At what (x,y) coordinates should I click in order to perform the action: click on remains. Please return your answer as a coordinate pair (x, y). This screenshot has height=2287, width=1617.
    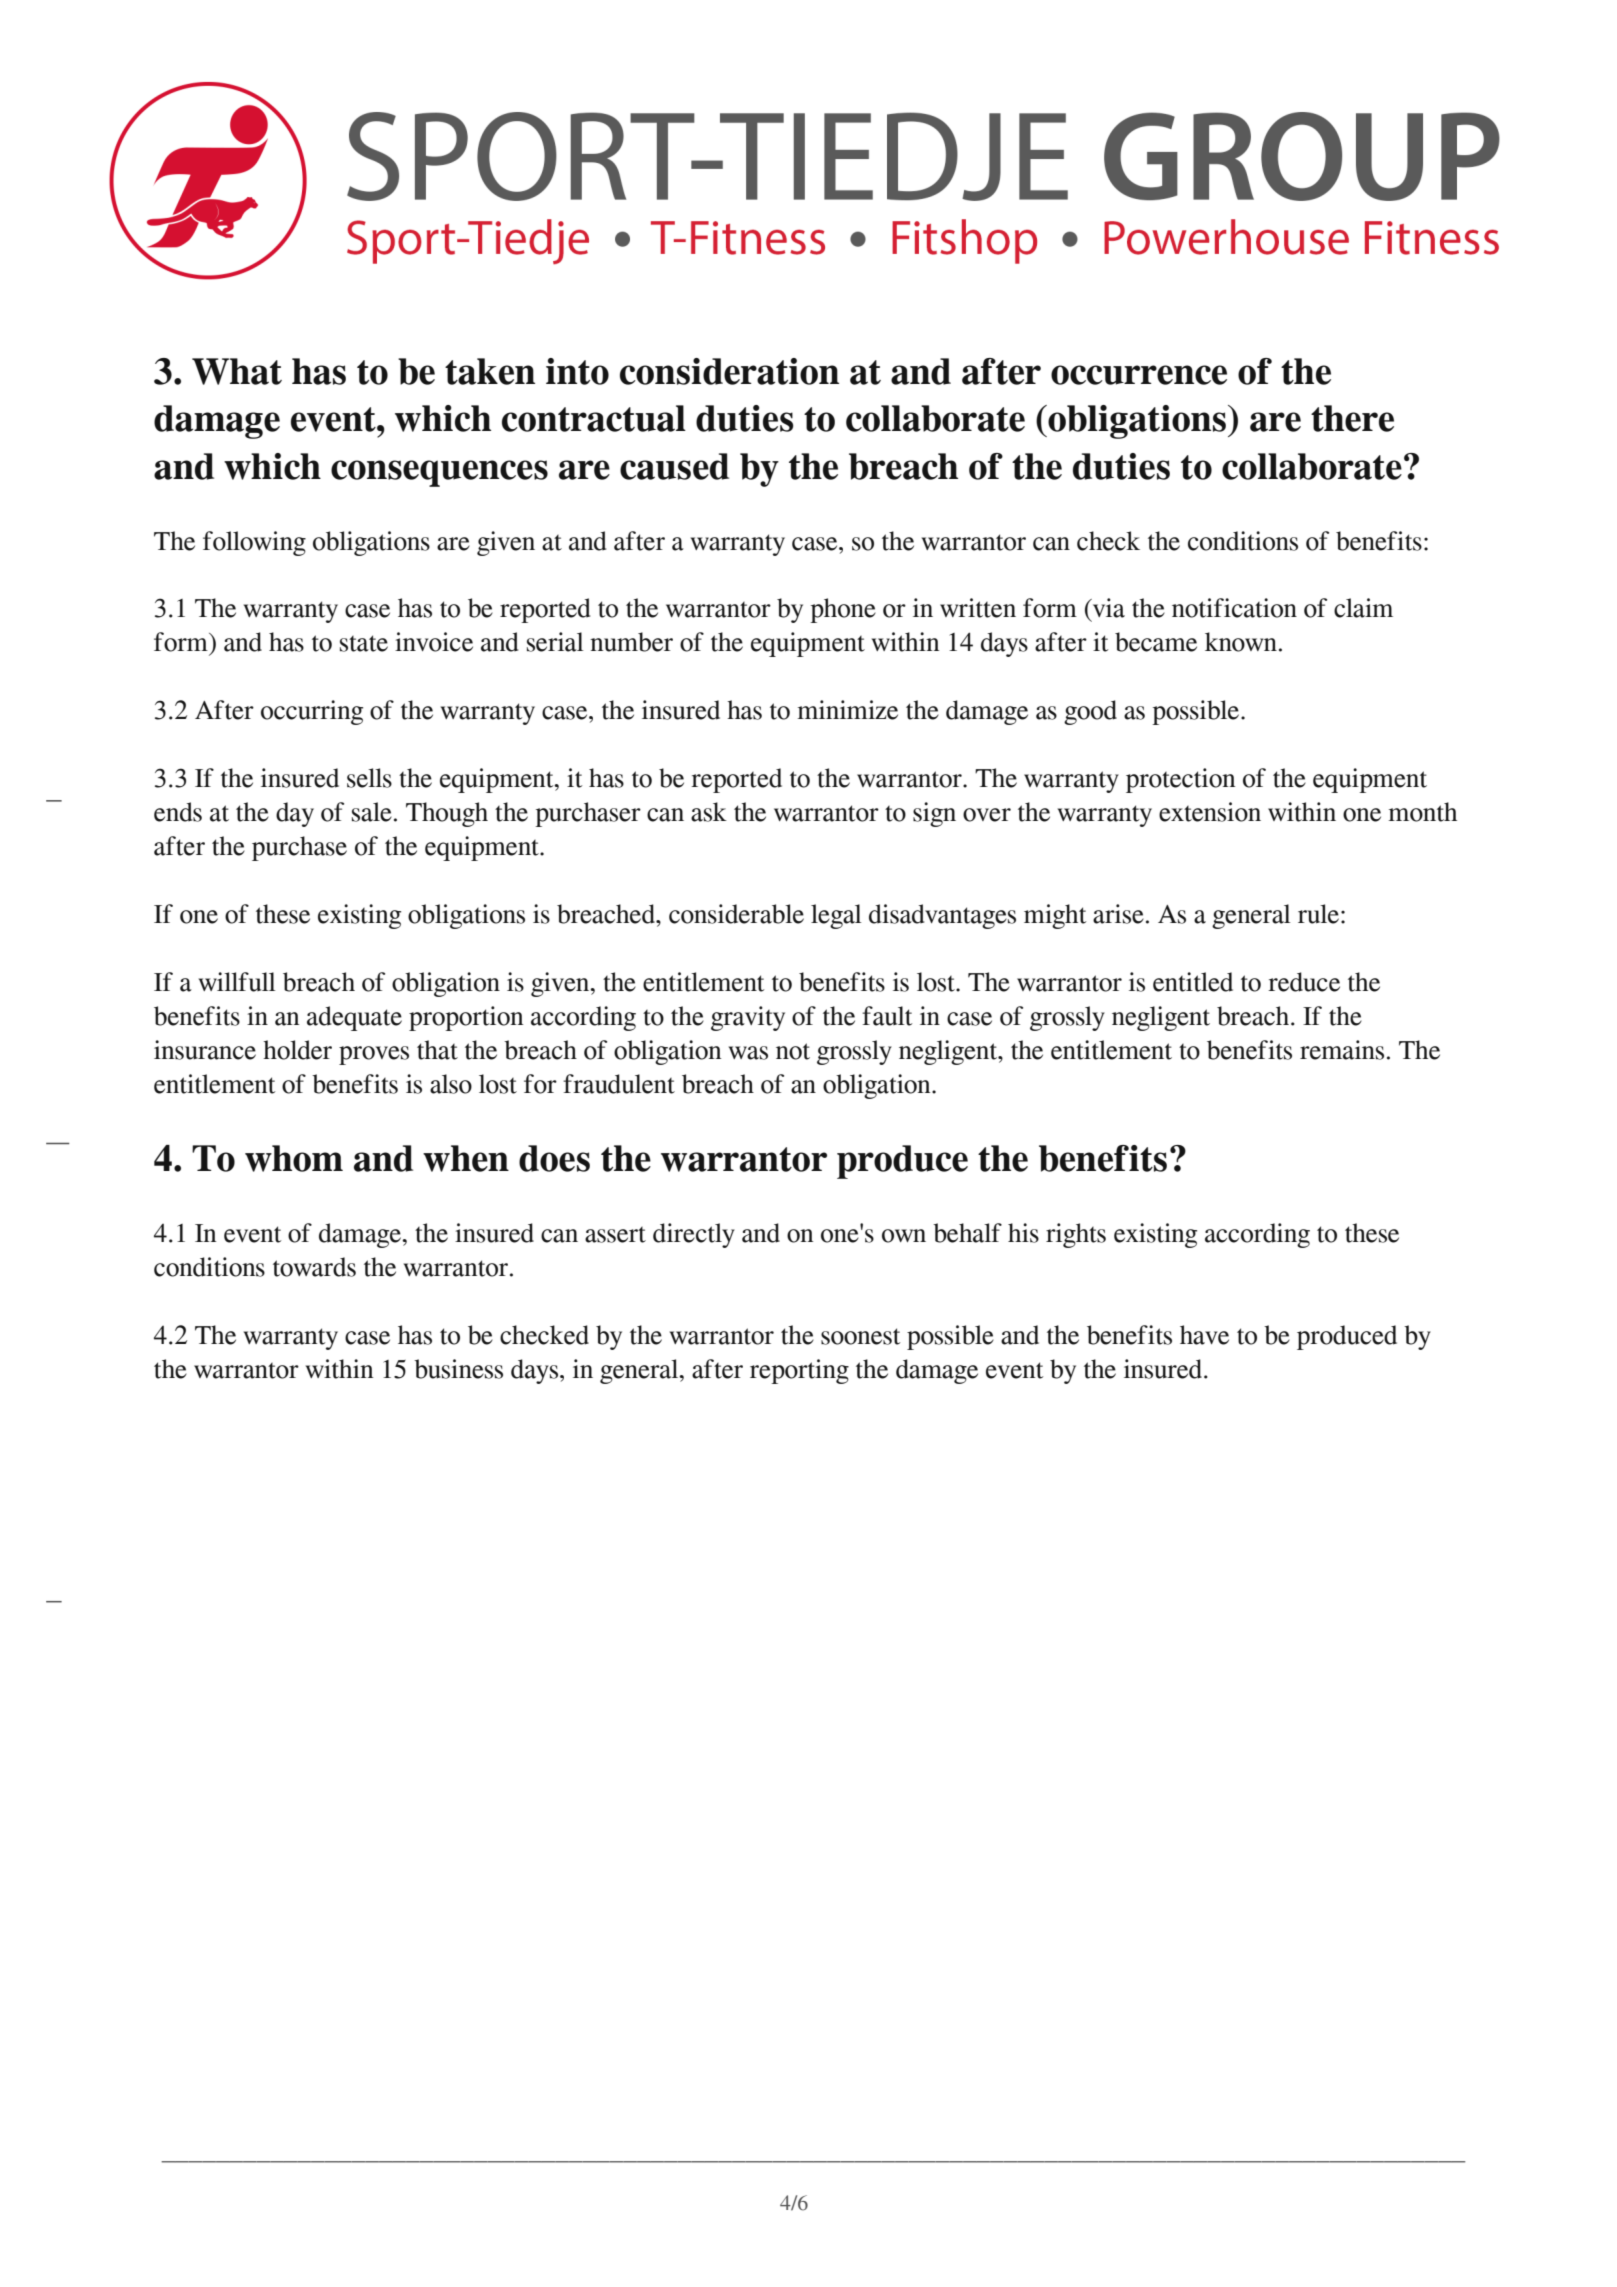
    Looking at the image, I should click on (1342, 1050).
